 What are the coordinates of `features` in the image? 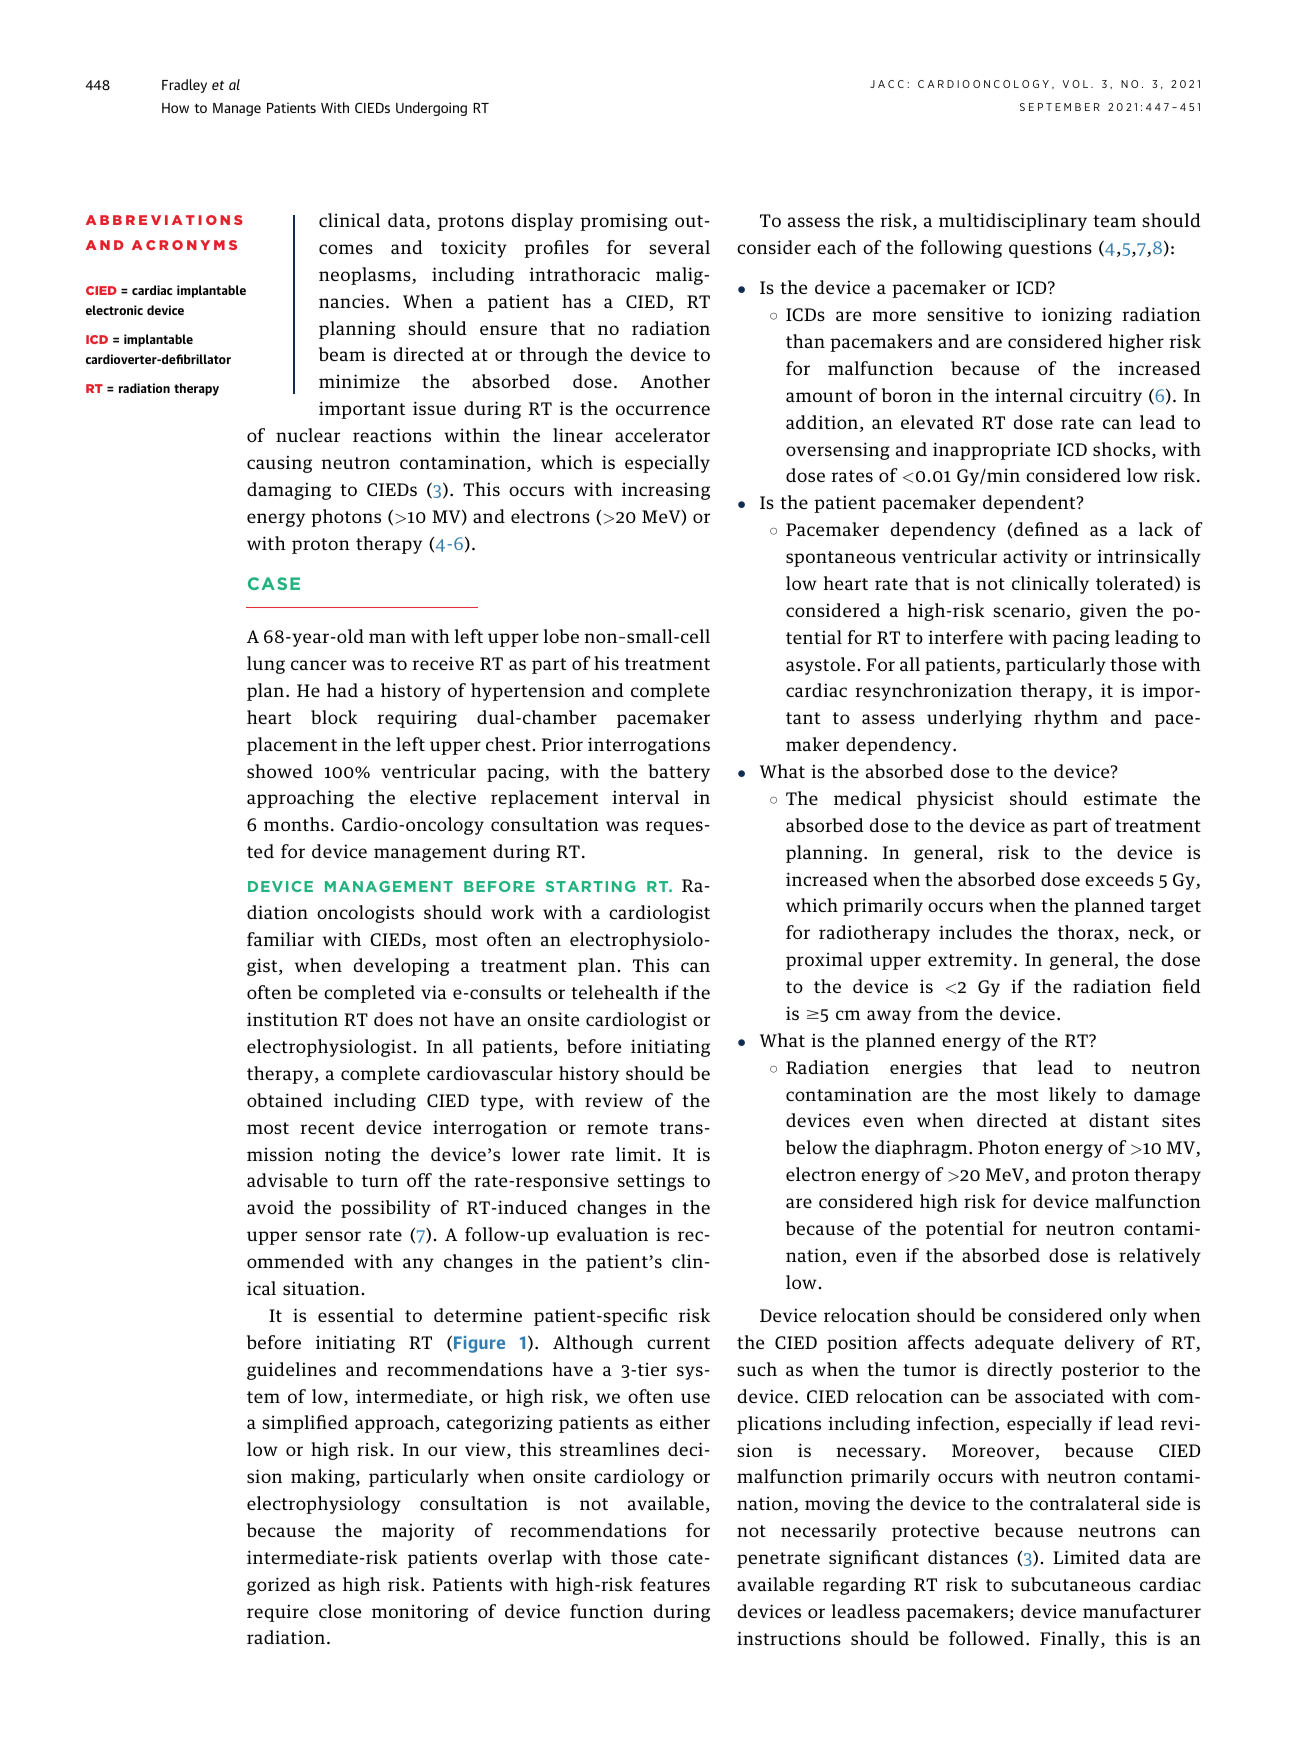 It's located at (675, 1584).
